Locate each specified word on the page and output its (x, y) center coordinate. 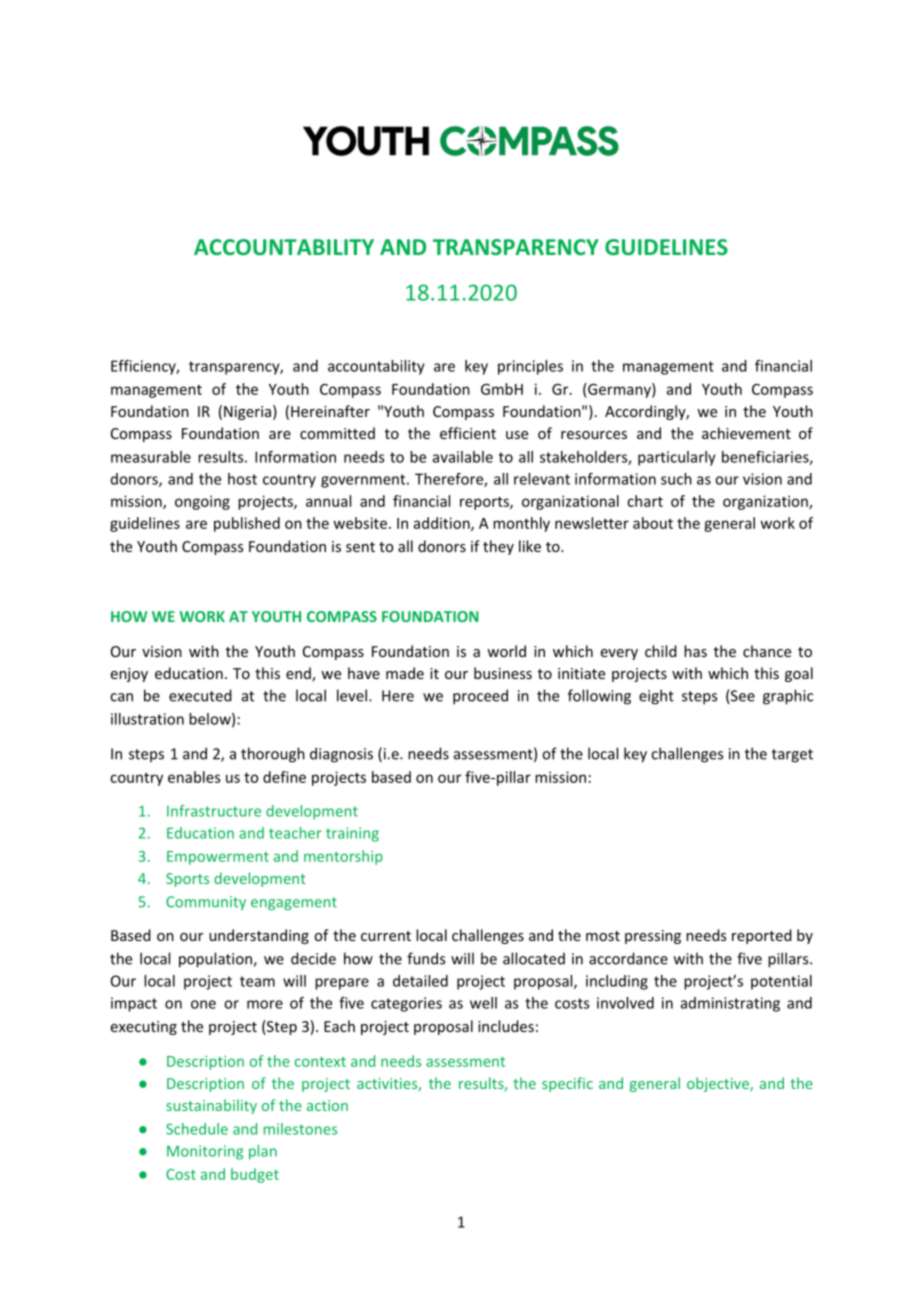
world (506, 651)
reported (762, 936)
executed (200, 695)
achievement (746, 433)
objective (719, 1084)
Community (206, 903)
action (327, 1105)
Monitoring (205, 1152)
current (386, 936)
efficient (468, 433)
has (695, 651)
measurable (151, 457)
